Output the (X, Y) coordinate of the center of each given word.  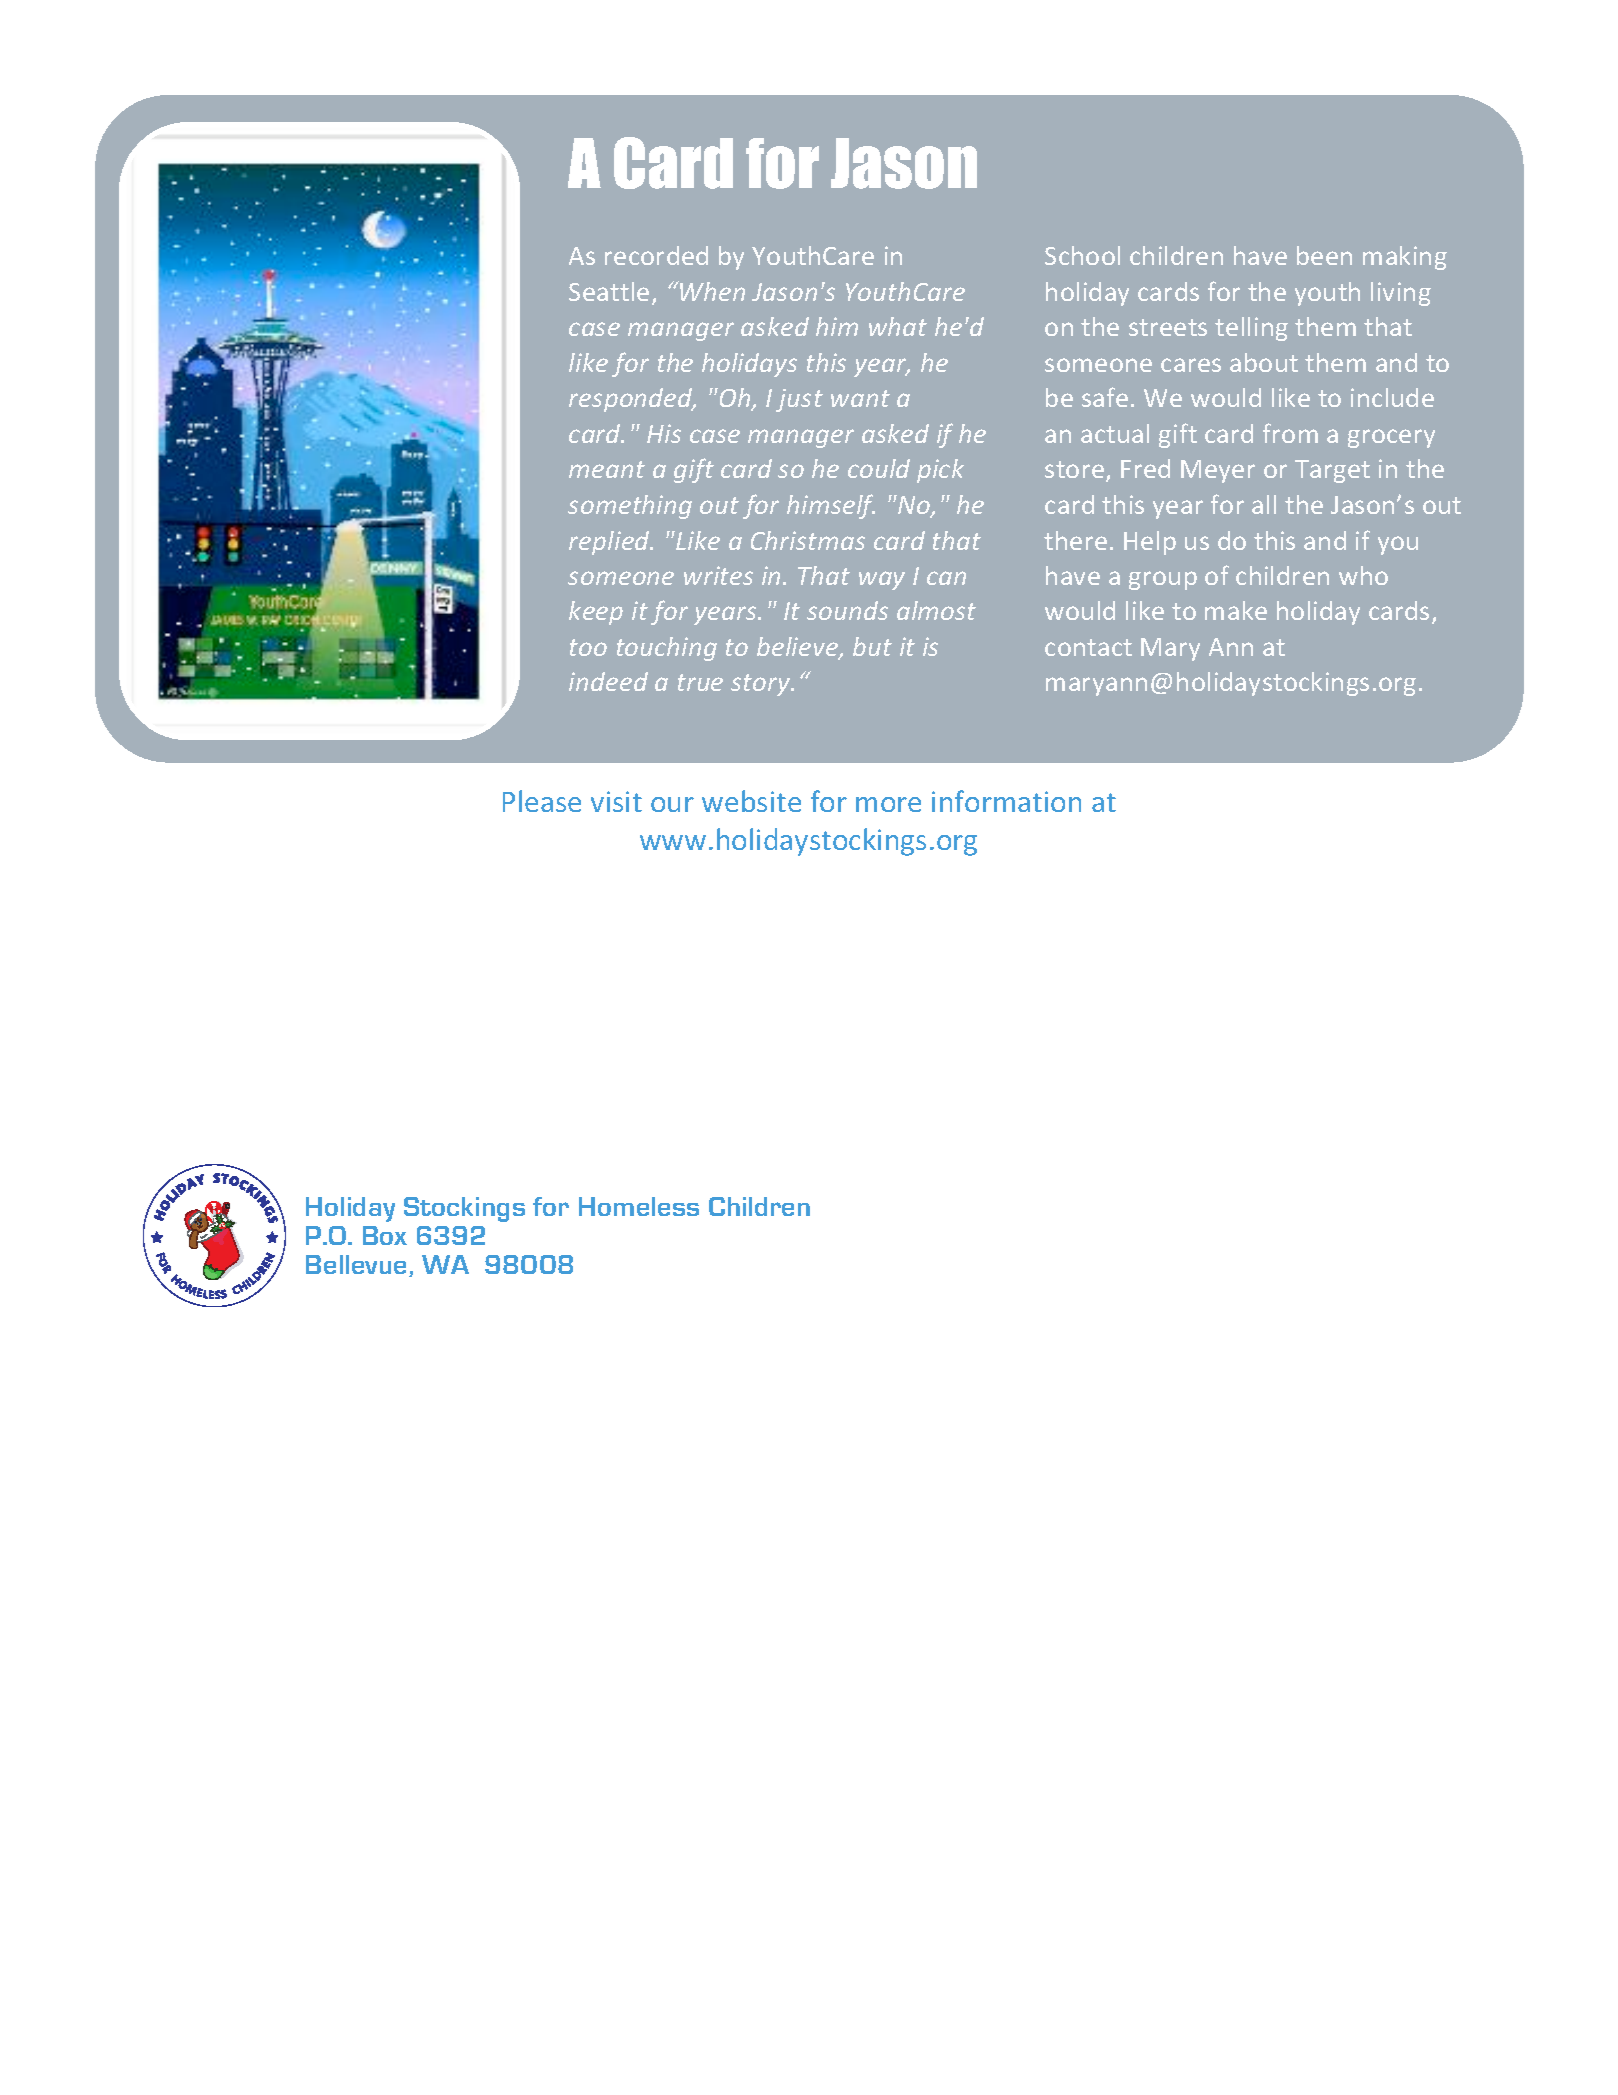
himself (831, 506)
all (1264, 504)
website (751, 801)
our (672, 804)
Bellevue (358, 1266)
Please (542, 801)
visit (616, 801)
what (898, 326)
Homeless (639, 1206)
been (1324, 255)
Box (385, 1235)
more (888, 804)
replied (610, 543)
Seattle (609, 291)
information (1006, 801)
